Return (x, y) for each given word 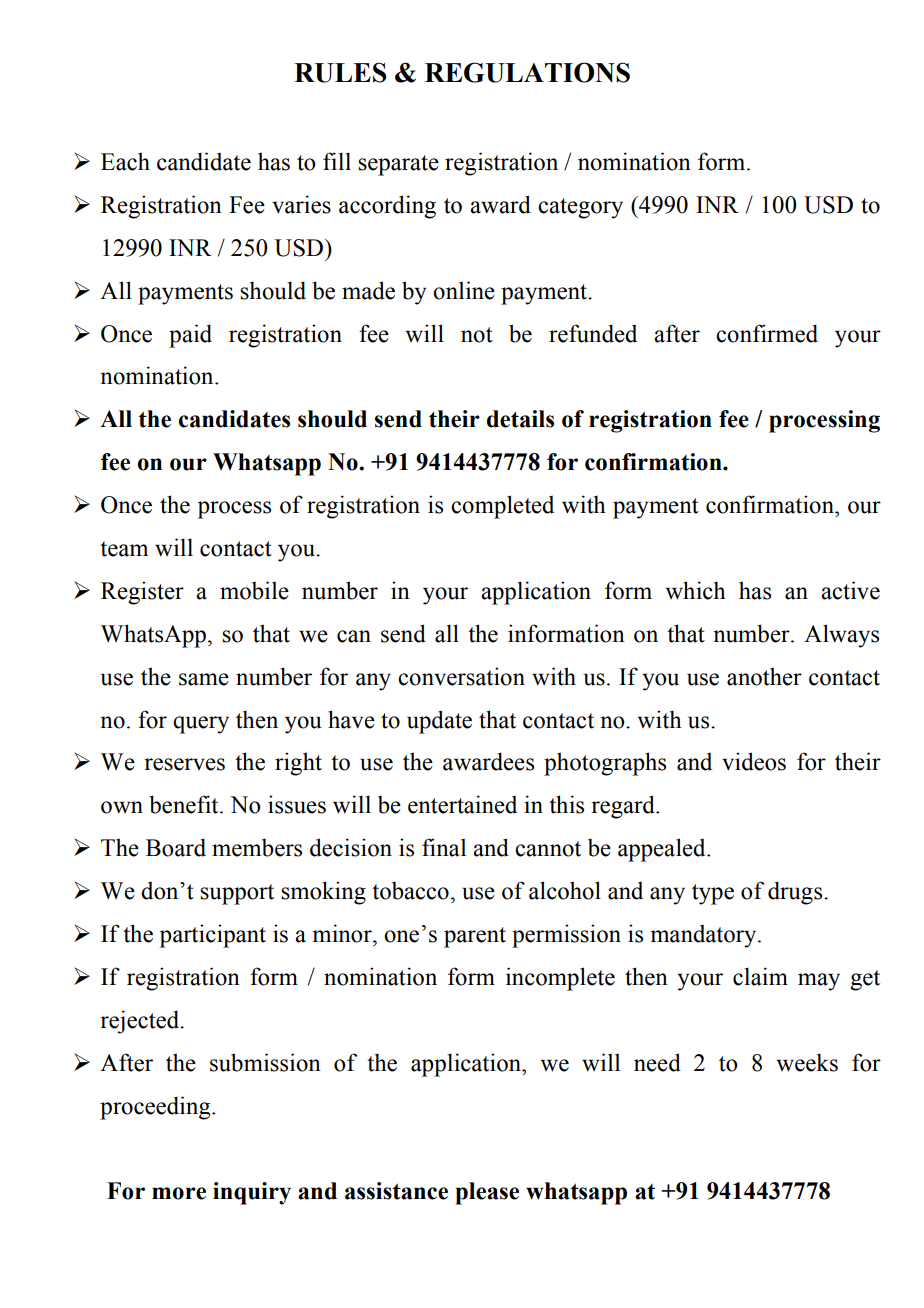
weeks (807, 1062)
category (580, 208)
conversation (461, 676)
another (764, 676)
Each (125, 161)
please (487, 1193)
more (179, 1193)
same (204, 679)
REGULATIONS (527, 72)
